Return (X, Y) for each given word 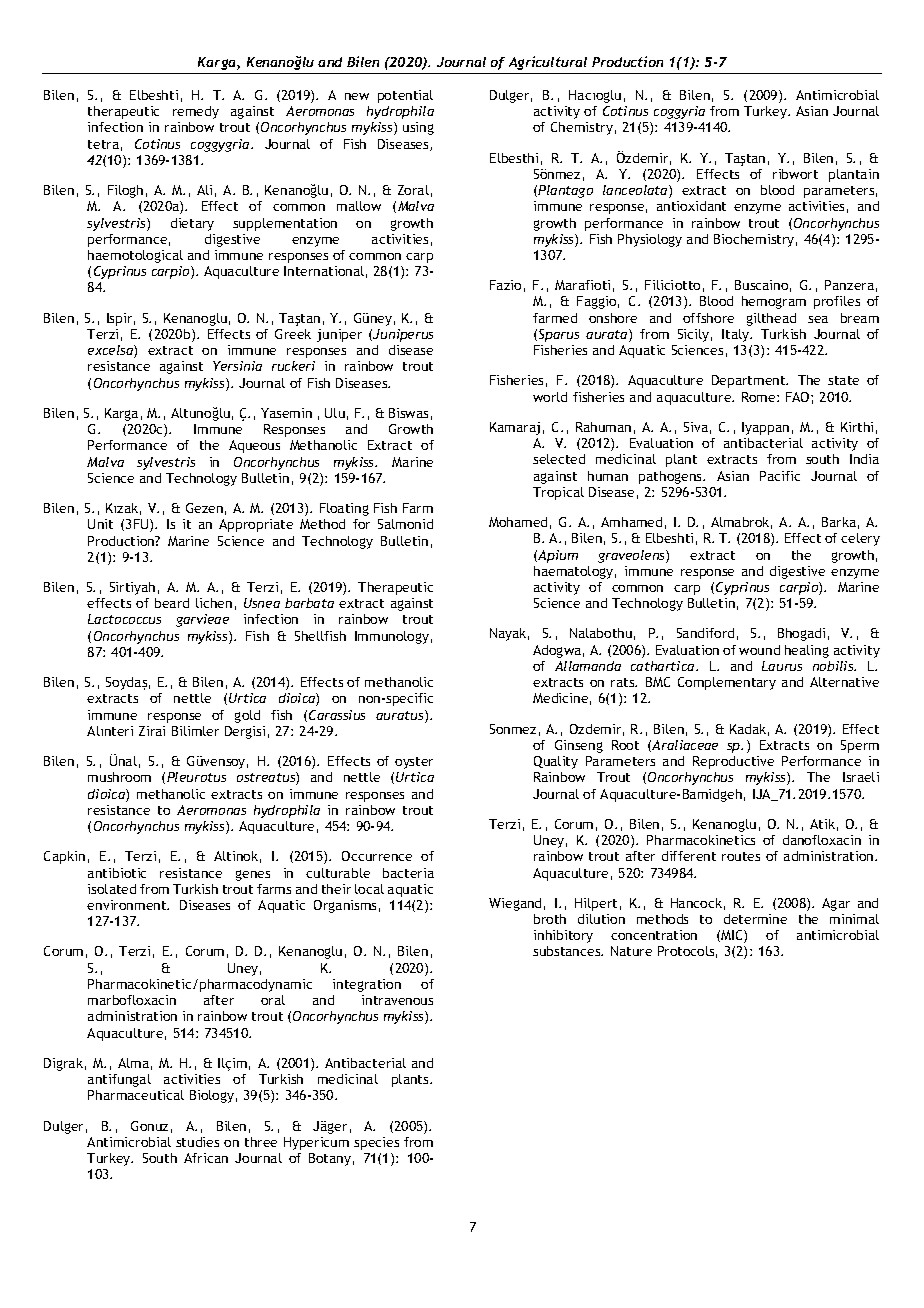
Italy (737, 335)
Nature (631, 951)
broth (550, 919)
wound (759, 650)
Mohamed (518, 522)
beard (172, 603)
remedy (196, 112)
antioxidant (691, 206)
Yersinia (237, 366)
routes (741, 856)
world (550, 397)
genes (253, 875)
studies (197, 1142)
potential (405, 96)
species (376, 1143)
